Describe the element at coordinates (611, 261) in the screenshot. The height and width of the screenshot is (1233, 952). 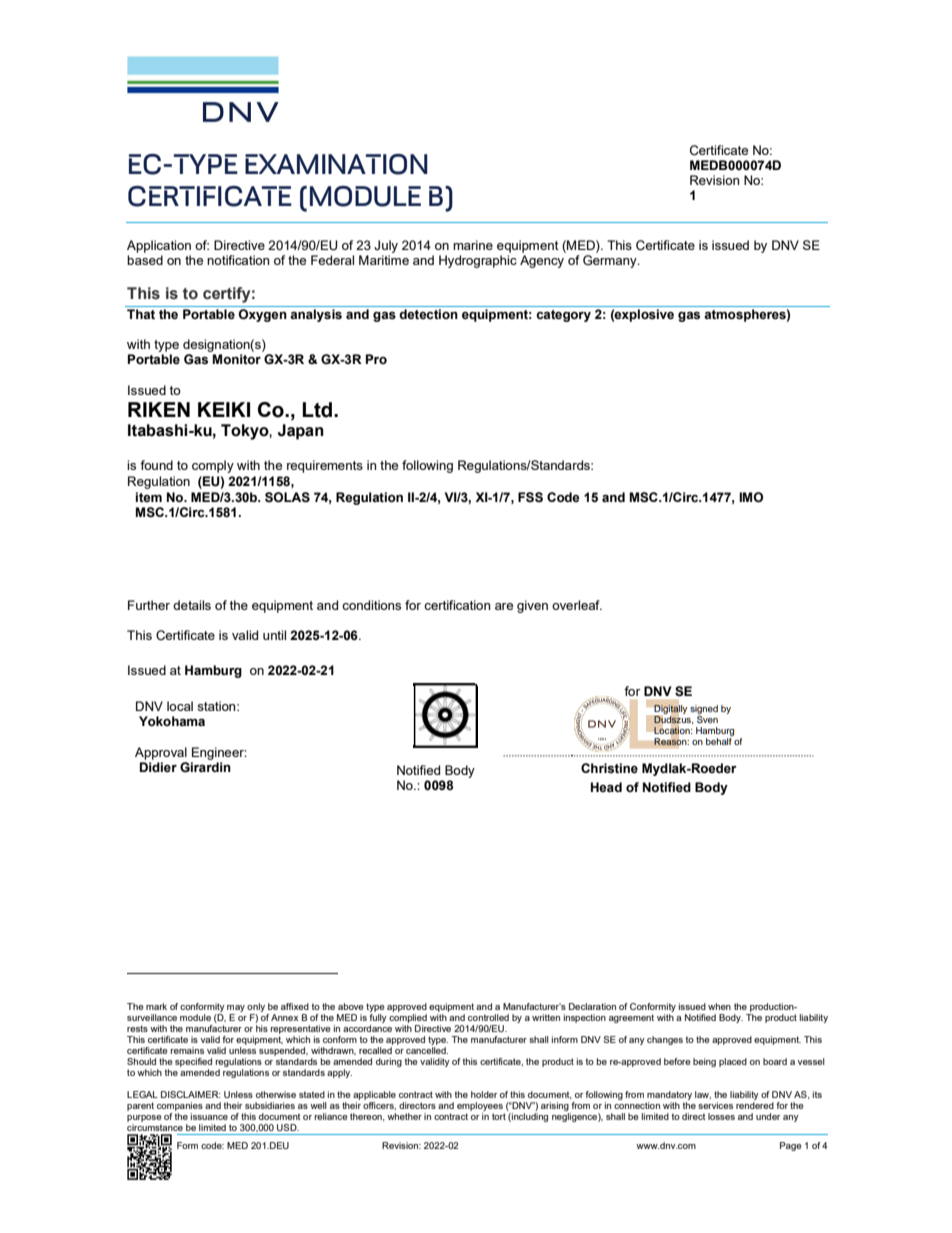
I see `Germany` at that location.
